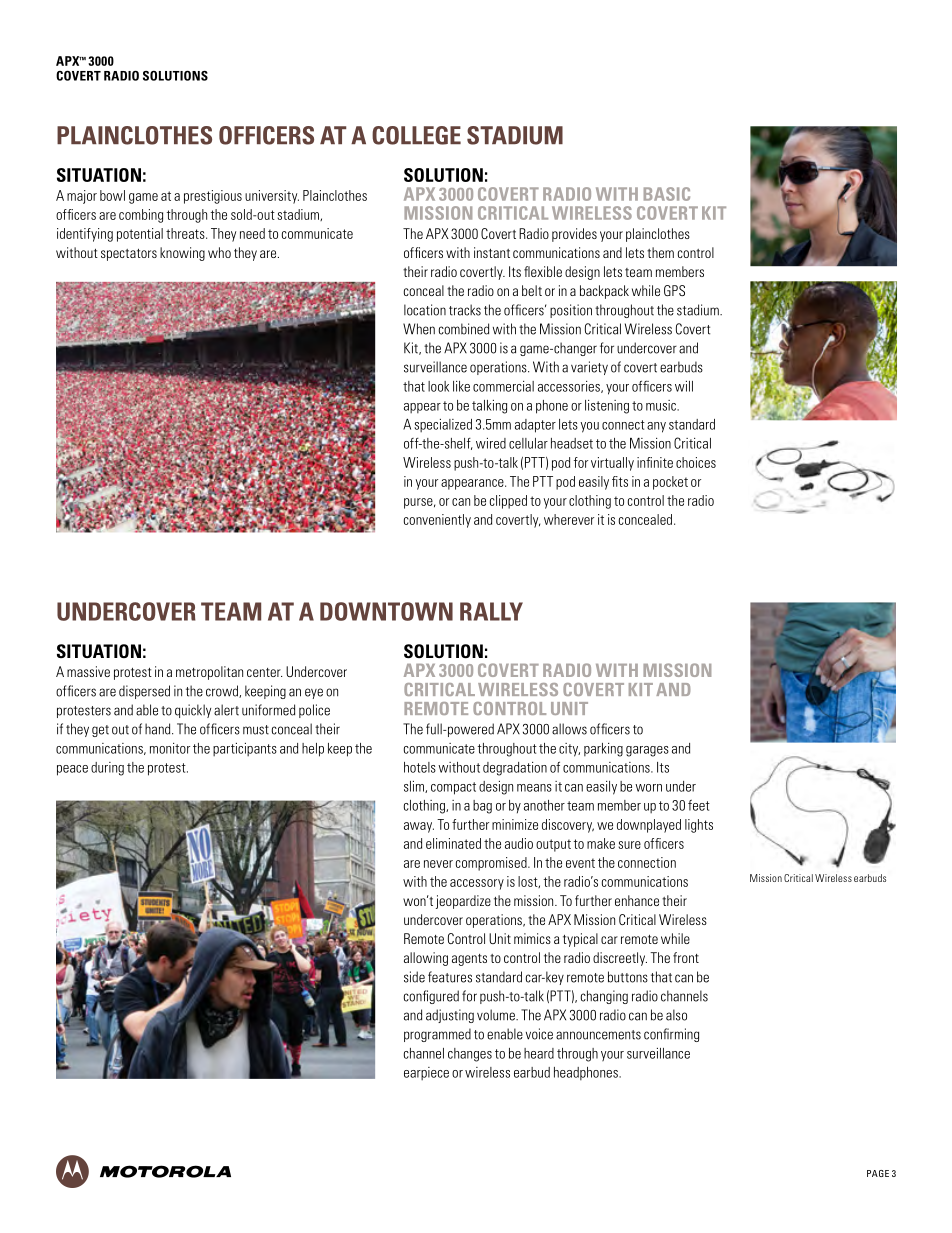 The width and height of the screenshot is (952, 1233). Describe the element at coordinates (667, 194) in the screenshot. I see `BASIC` at that location.
